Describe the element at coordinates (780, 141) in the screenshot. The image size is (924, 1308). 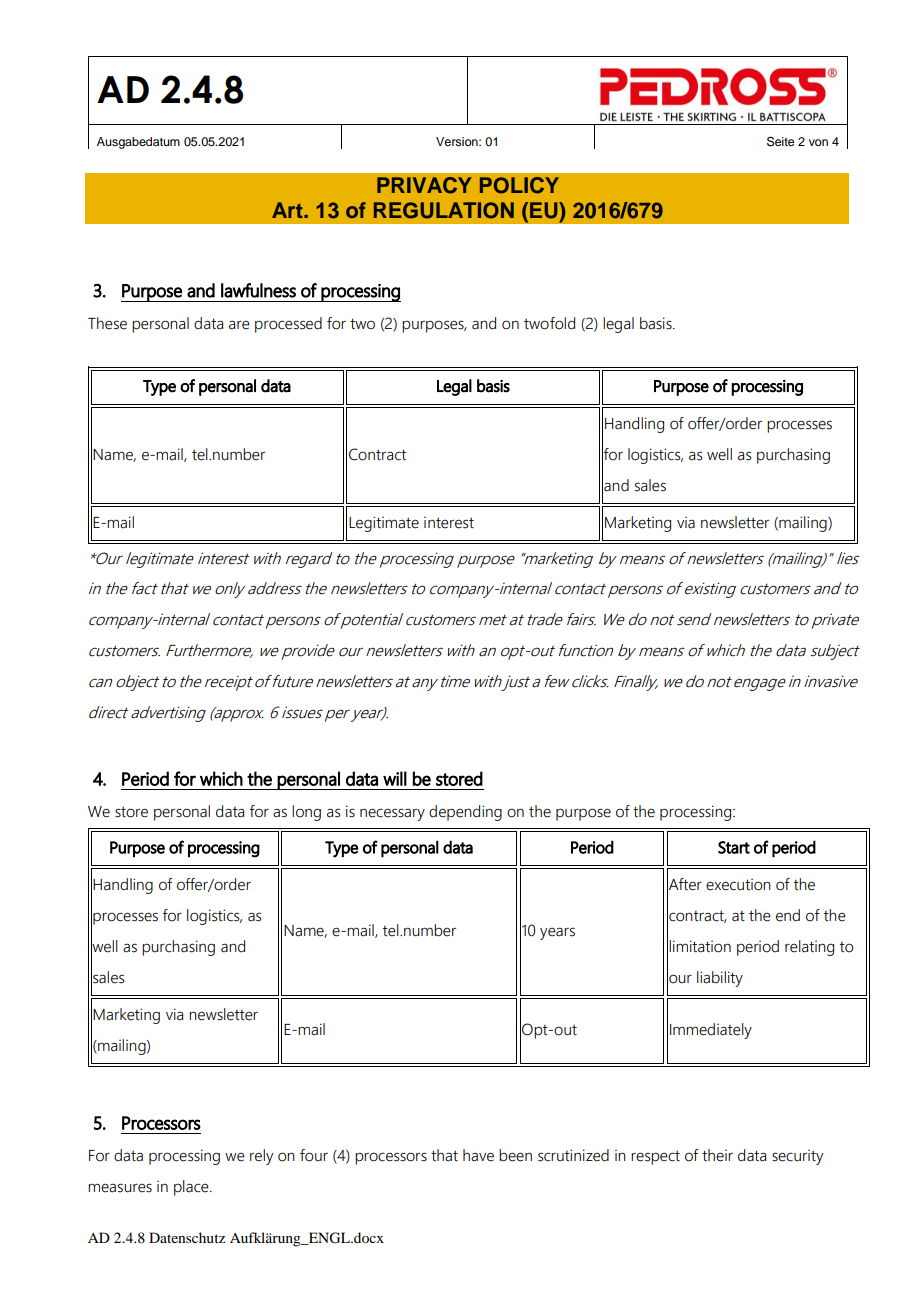
I see `Seite` at that location.
